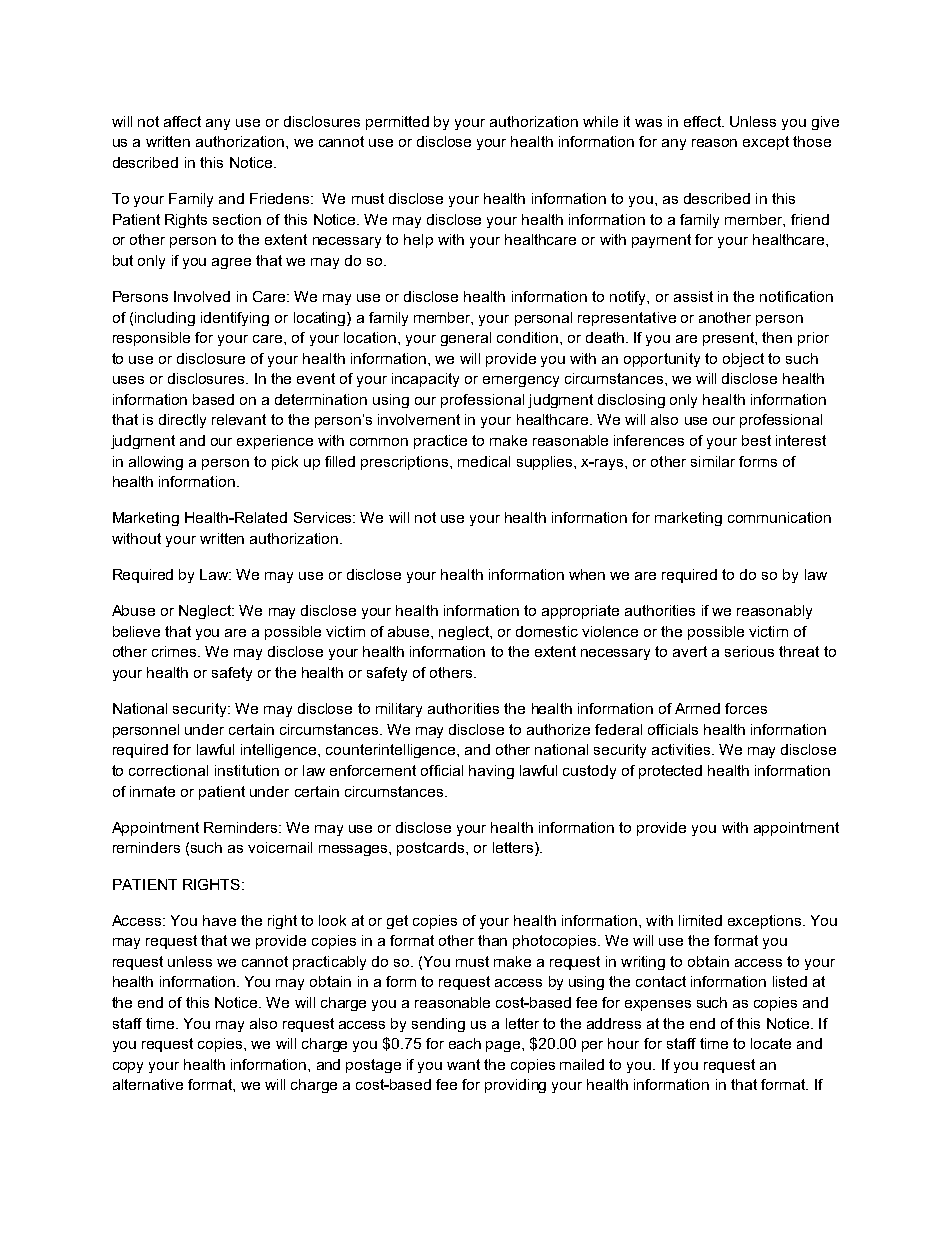 The height and width of the page is (1233, 952). I want to click on activities, so click(682, 749).
